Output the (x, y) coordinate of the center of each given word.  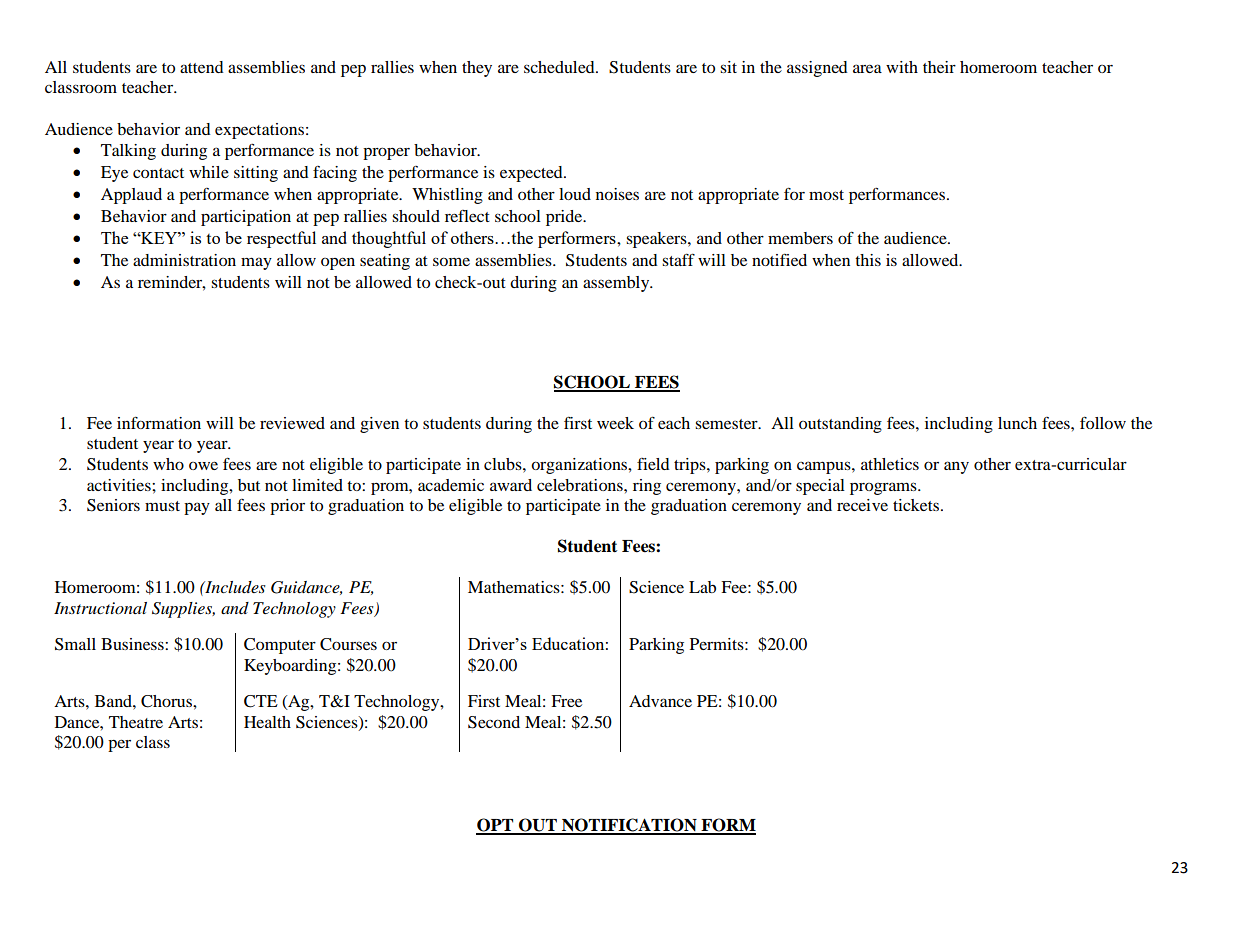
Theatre (136, 722)
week (615, 423)
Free (566, 701)
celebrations (581, 485)
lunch (1017, 423)
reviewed (292, 423)
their (939, 67)
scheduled (560, 67)
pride (565, 218)
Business (133, 644)
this (868, 260)
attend (202, 67)
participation (246, 218)
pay (197, 508)
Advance (660, 701)
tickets (916, 505)
